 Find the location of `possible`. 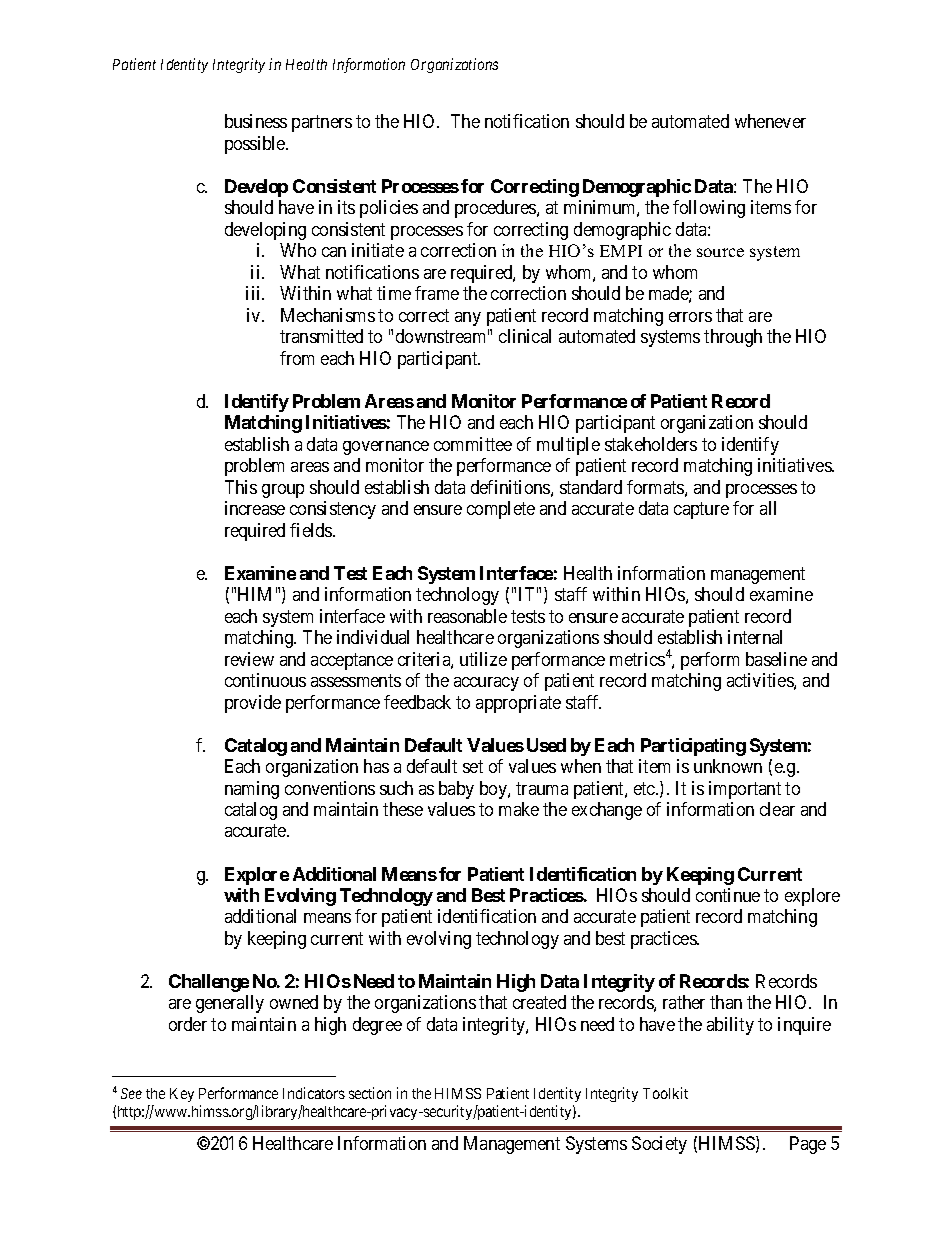

possible is located at coordinates (256, 145).
